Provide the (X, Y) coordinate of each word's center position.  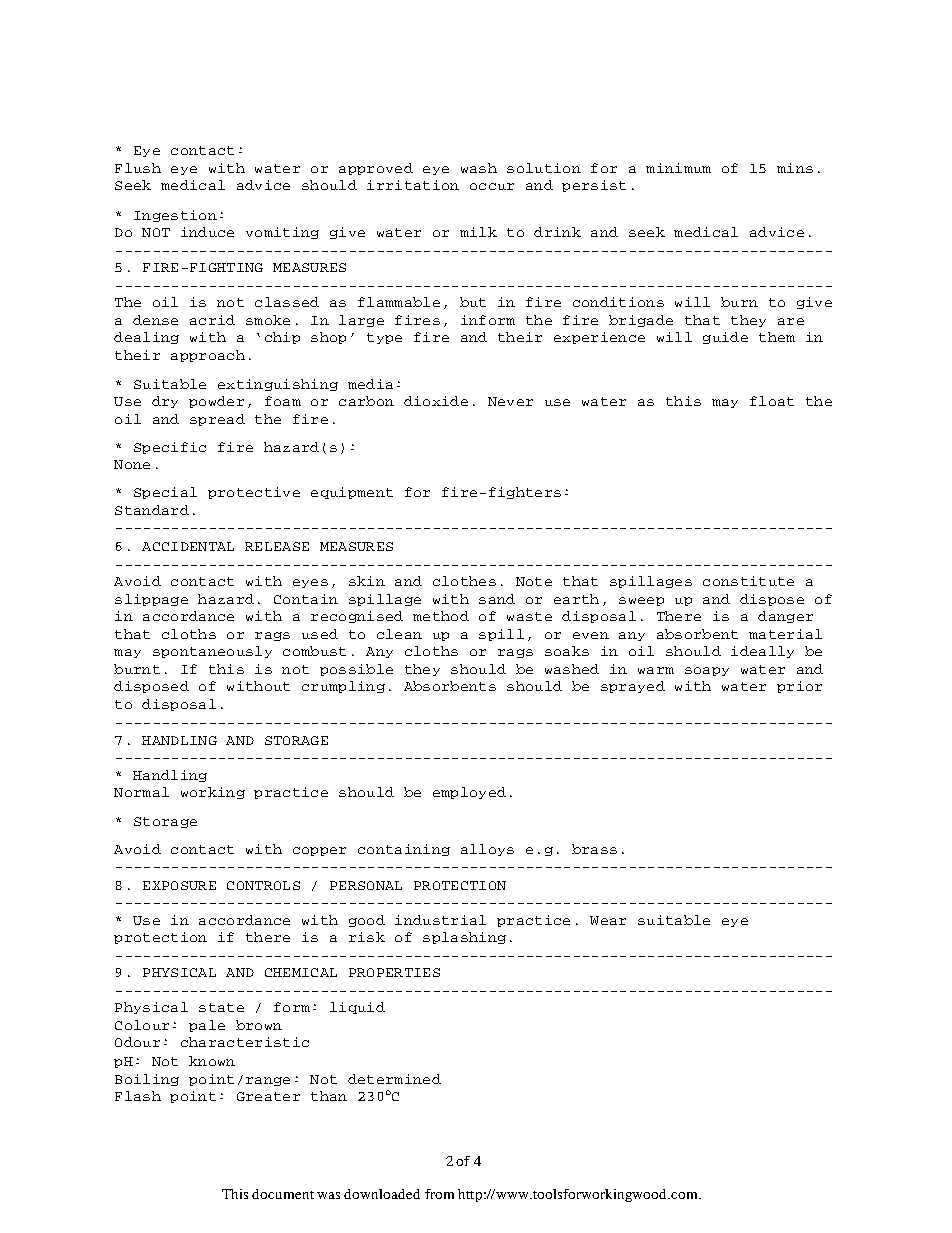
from (439, 1194)
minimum (678, 168)
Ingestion (175, 216)
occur (492, 186)
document (283, 1194)
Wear (608, 920)
